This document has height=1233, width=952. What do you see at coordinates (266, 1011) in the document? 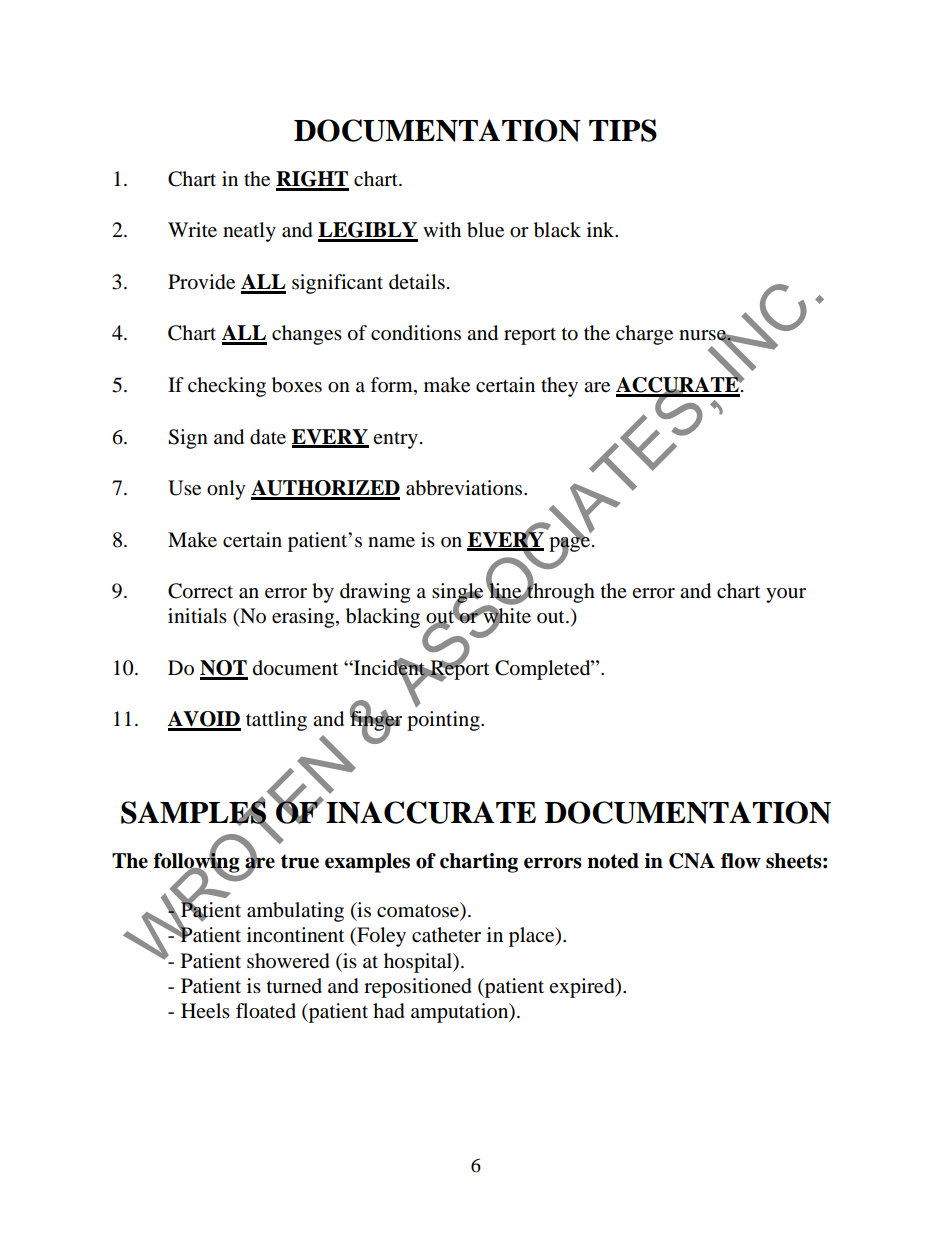
I see `floated` at bounding box center [266, 1011].
